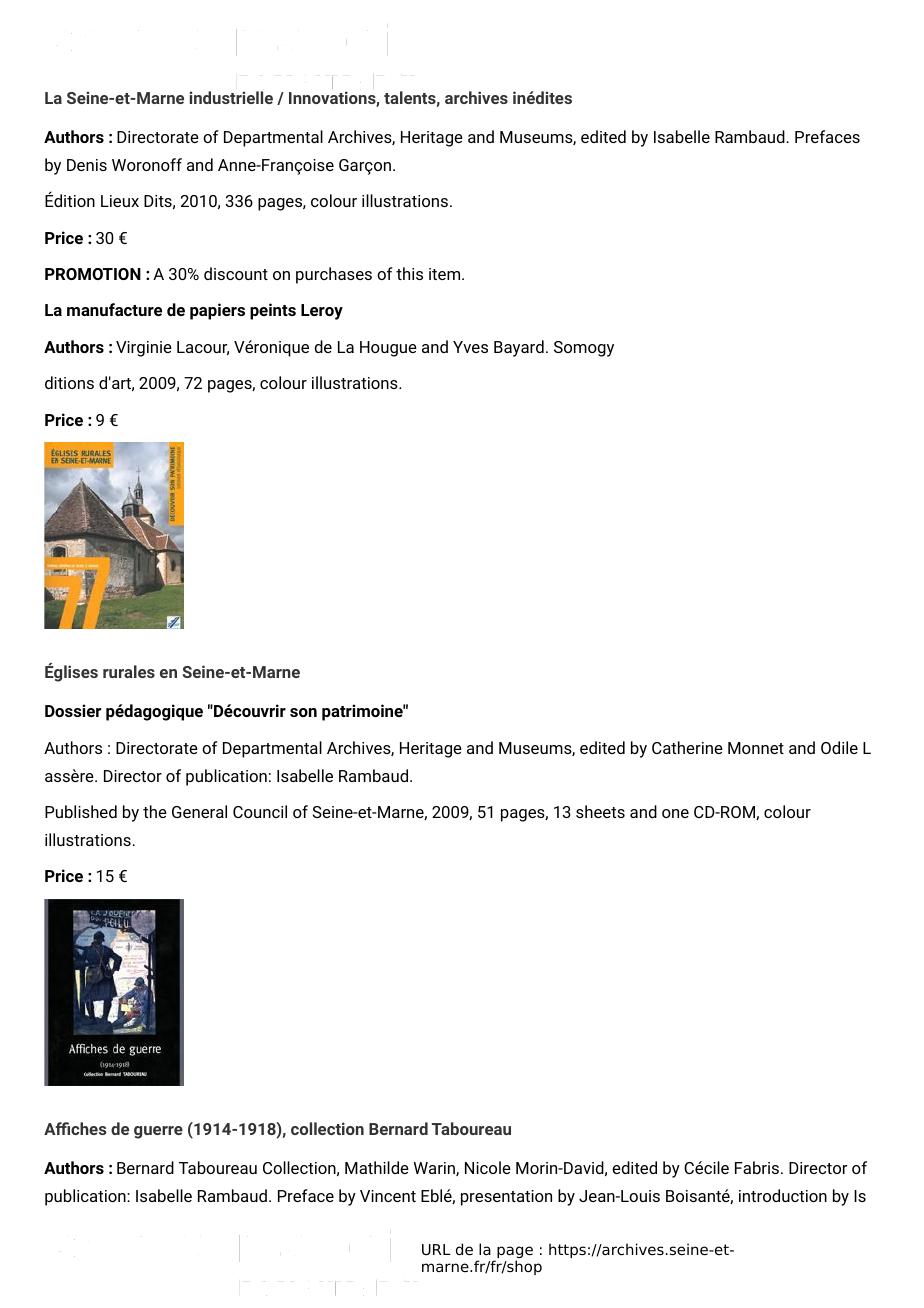  Describe the element at coordinates (303, 712) in the screenshot. I see `son` at that location.
